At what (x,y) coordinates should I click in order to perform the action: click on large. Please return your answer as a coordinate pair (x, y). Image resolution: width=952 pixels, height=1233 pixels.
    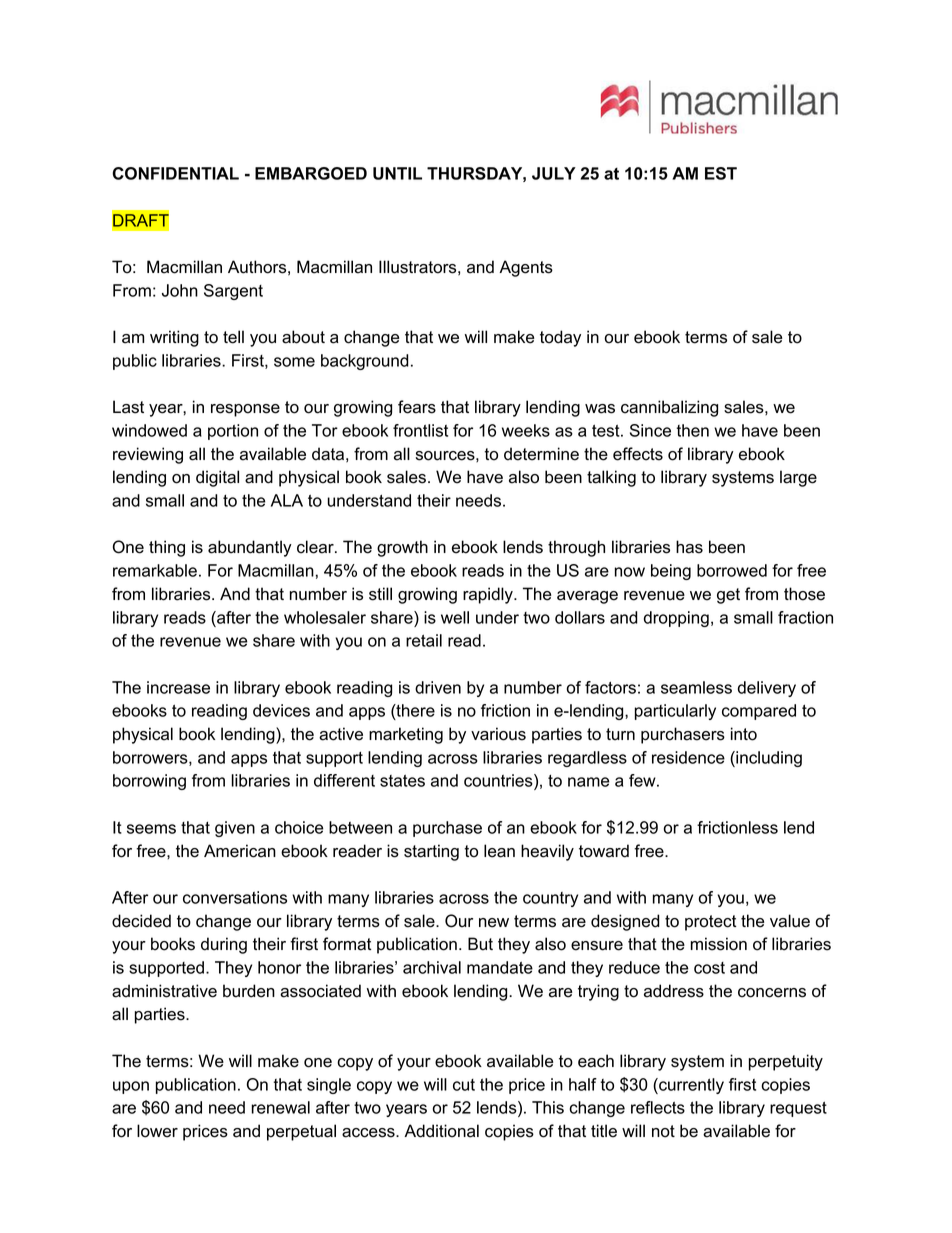
    Looking at the image, I should click on (798, 478).
